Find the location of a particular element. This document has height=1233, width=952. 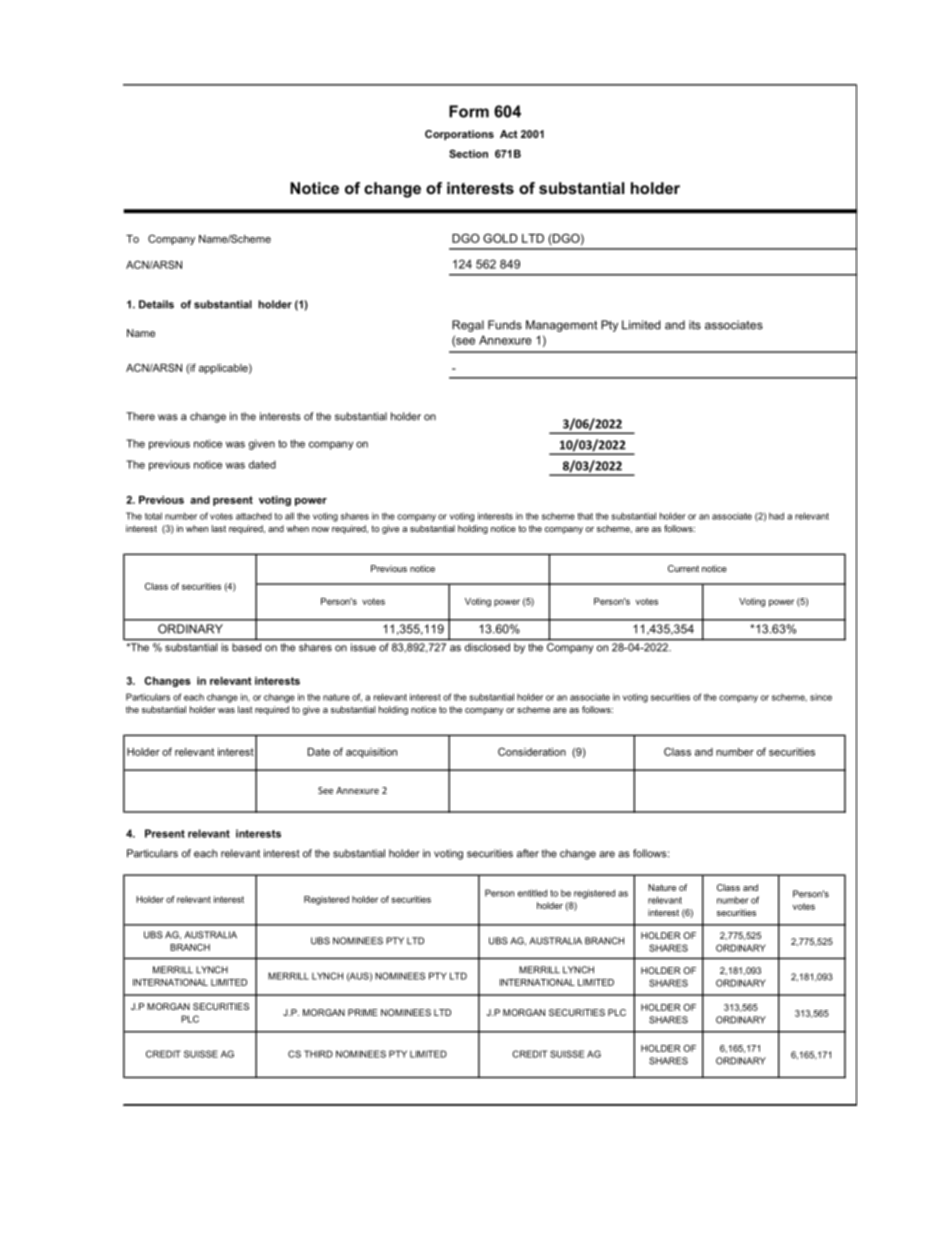

entitled is located at coordinates (532, 893).
